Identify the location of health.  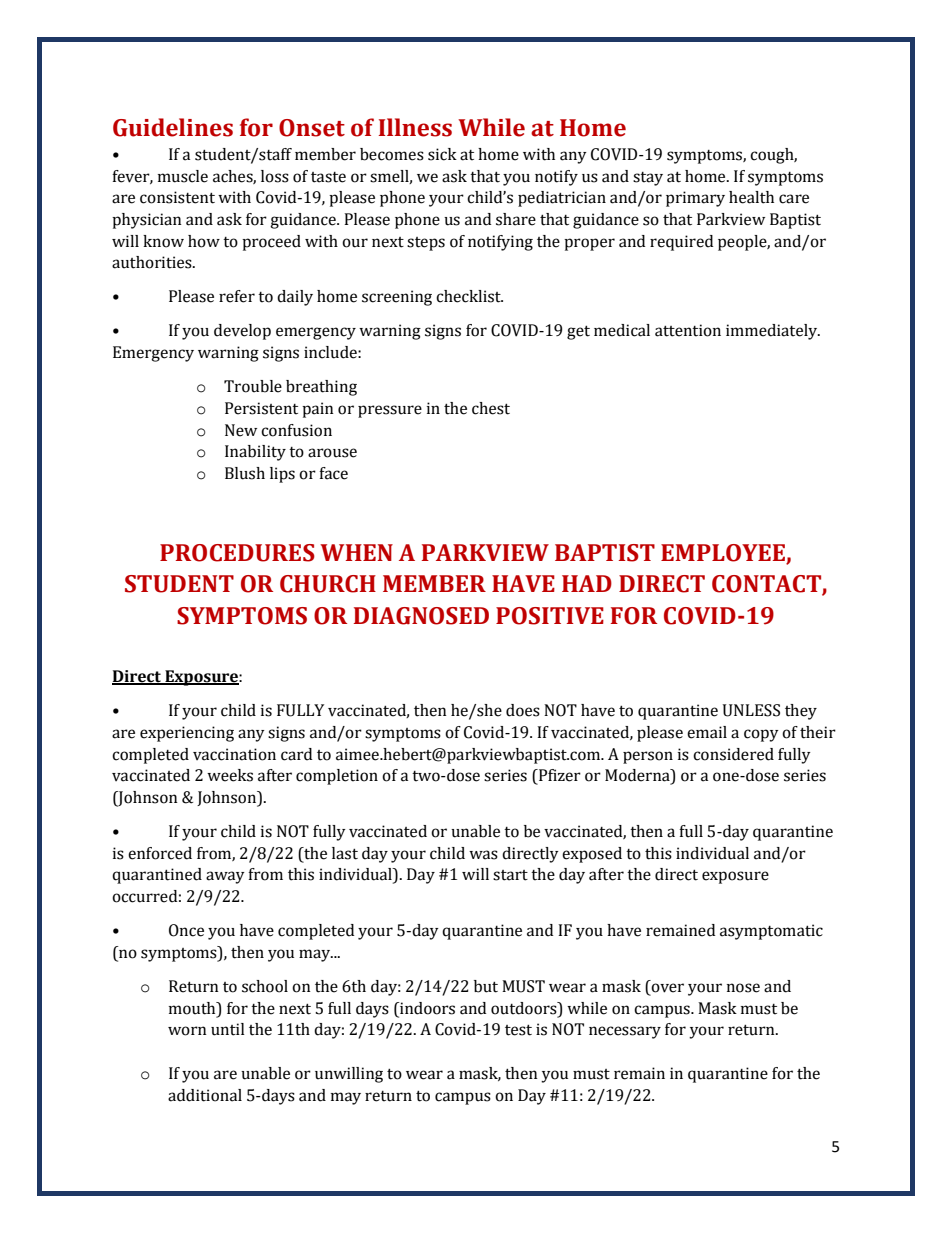
(751, 197).
